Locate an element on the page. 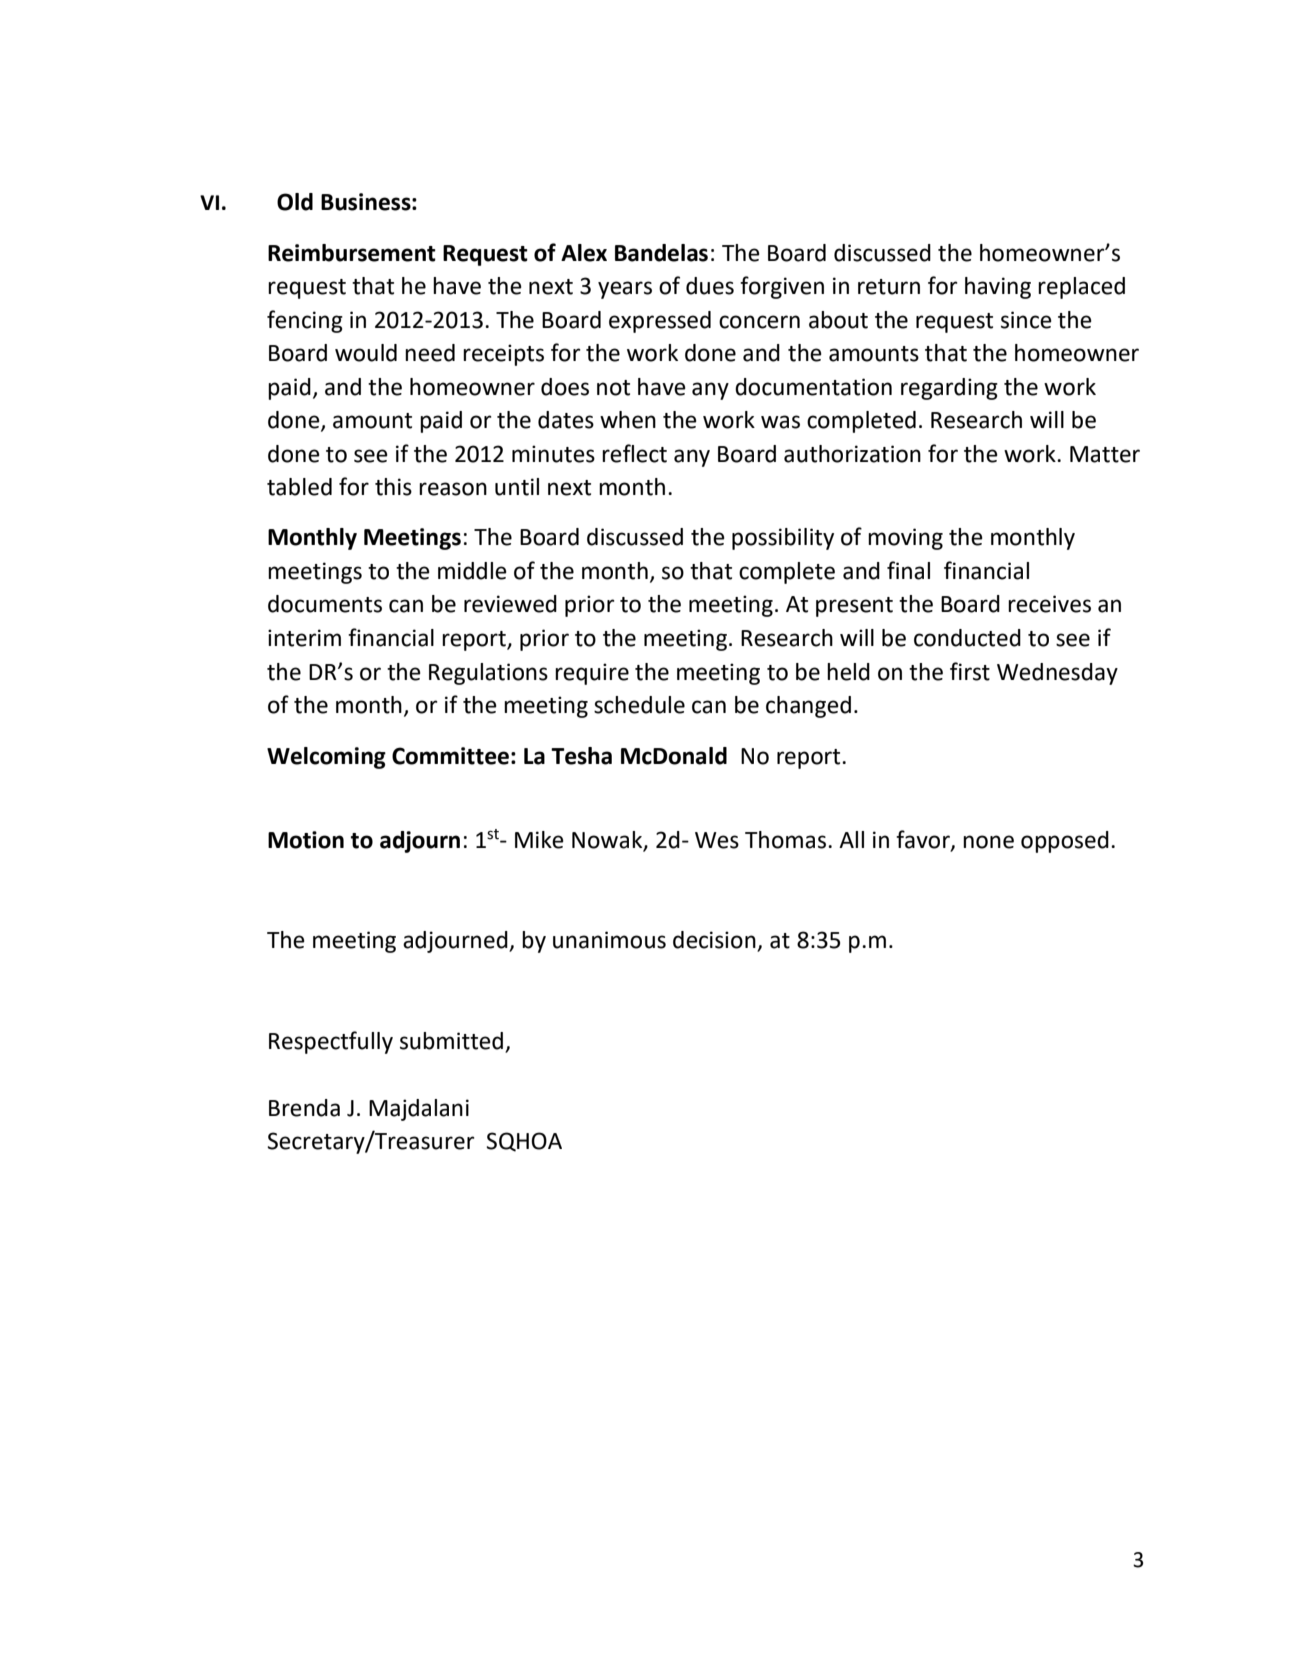 Image resolution: width=1297 pixels, height=1678 pixels. decision is located at coordinates (715, 941).
